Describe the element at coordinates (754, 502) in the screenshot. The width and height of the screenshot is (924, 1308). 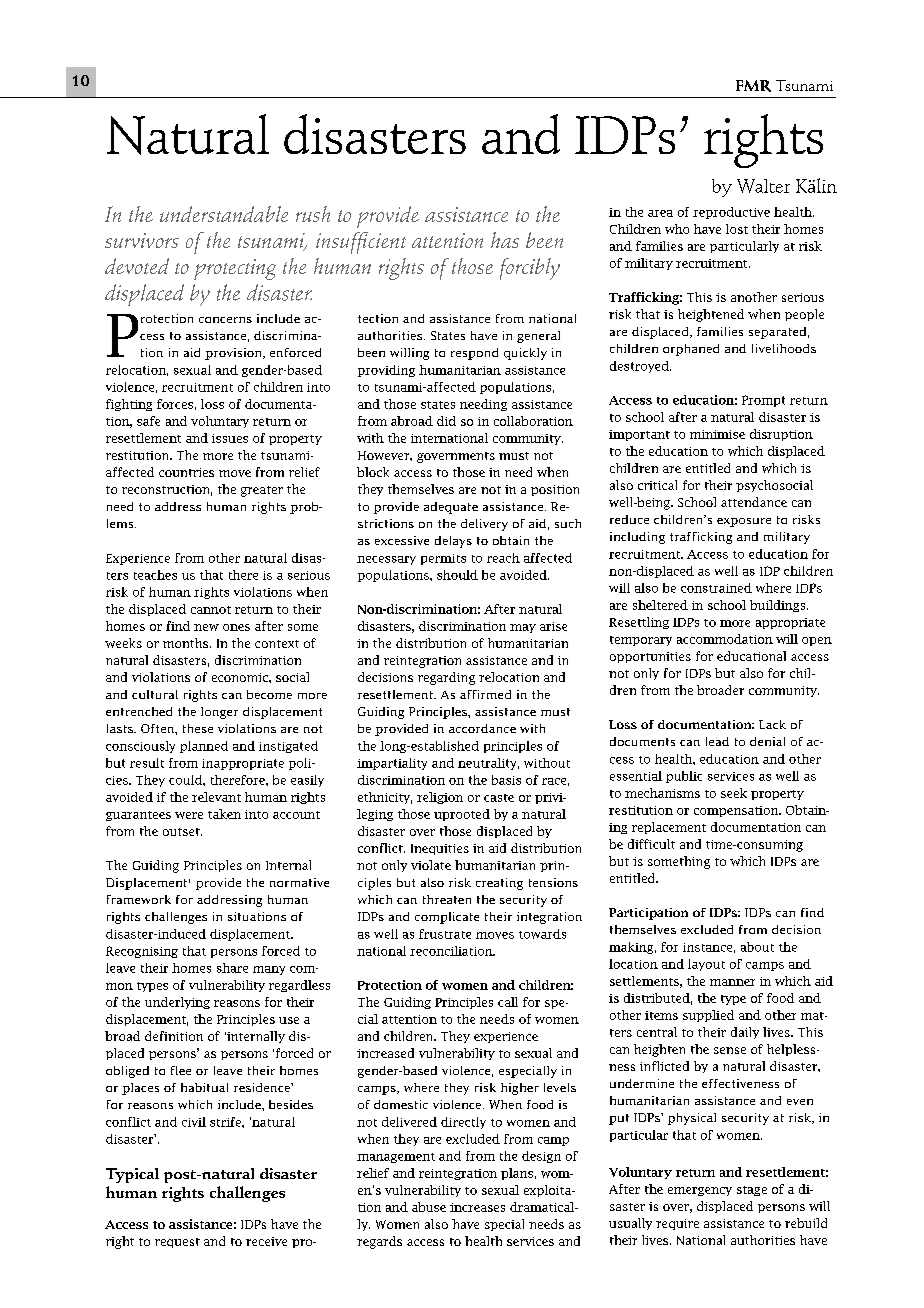
I see `attendance` at that location.
